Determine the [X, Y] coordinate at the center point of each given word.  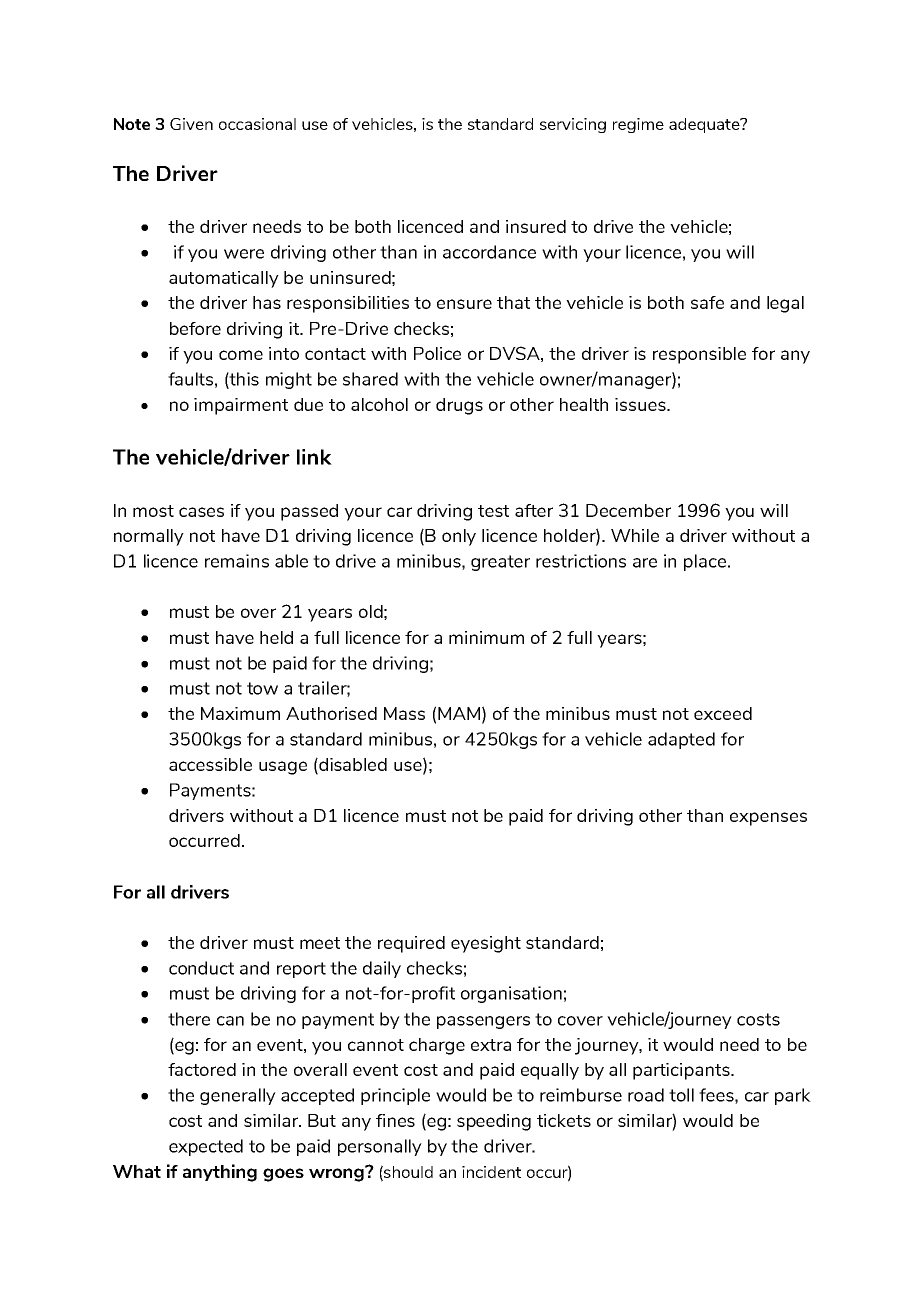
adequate [705, 125]
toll [681, 1095]
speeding [494, 1122]
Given [191, 124]
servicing [573, 125]
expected [206, 1147]
